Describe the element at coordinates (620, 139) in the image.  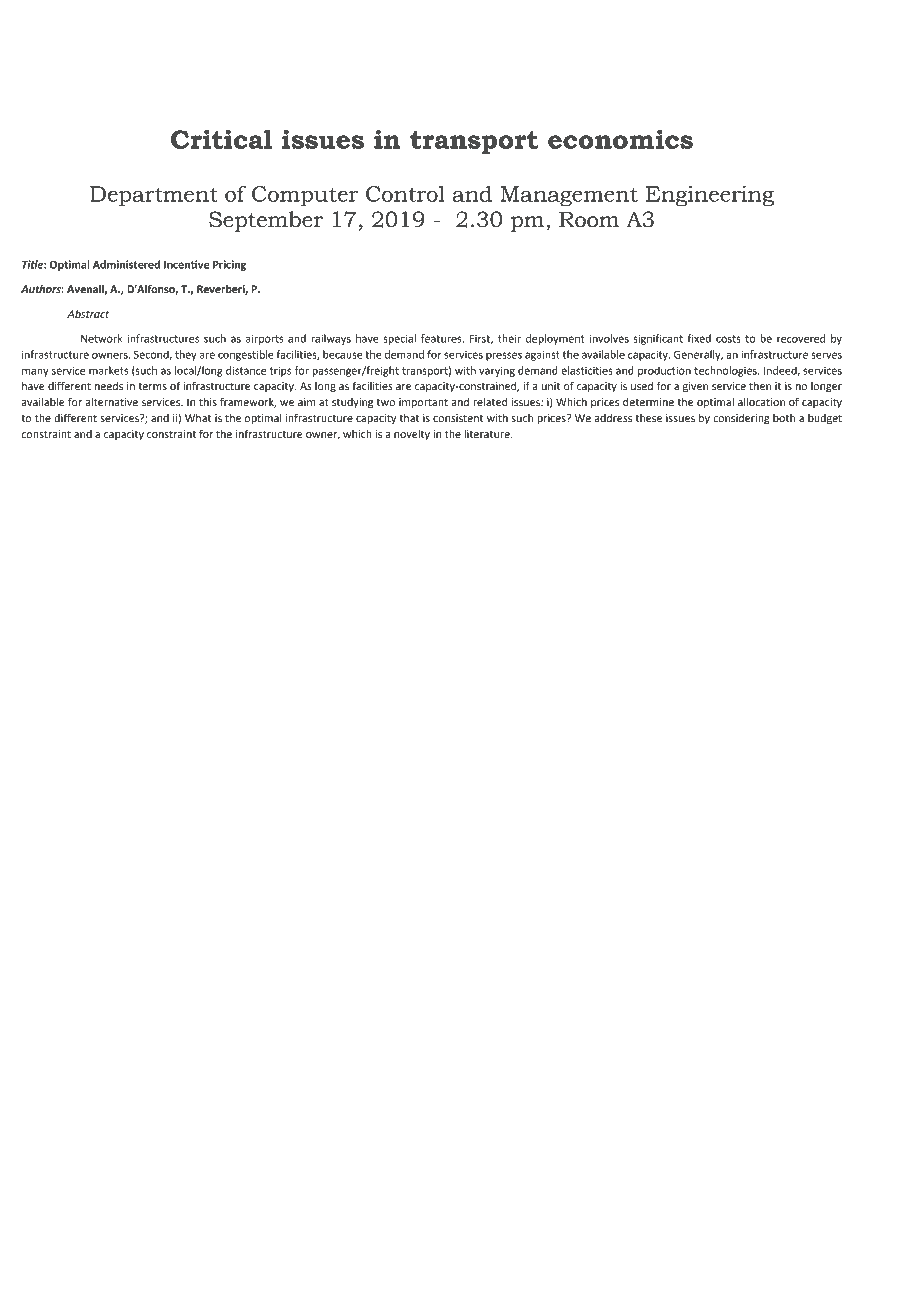
I see `economics` at that location.
